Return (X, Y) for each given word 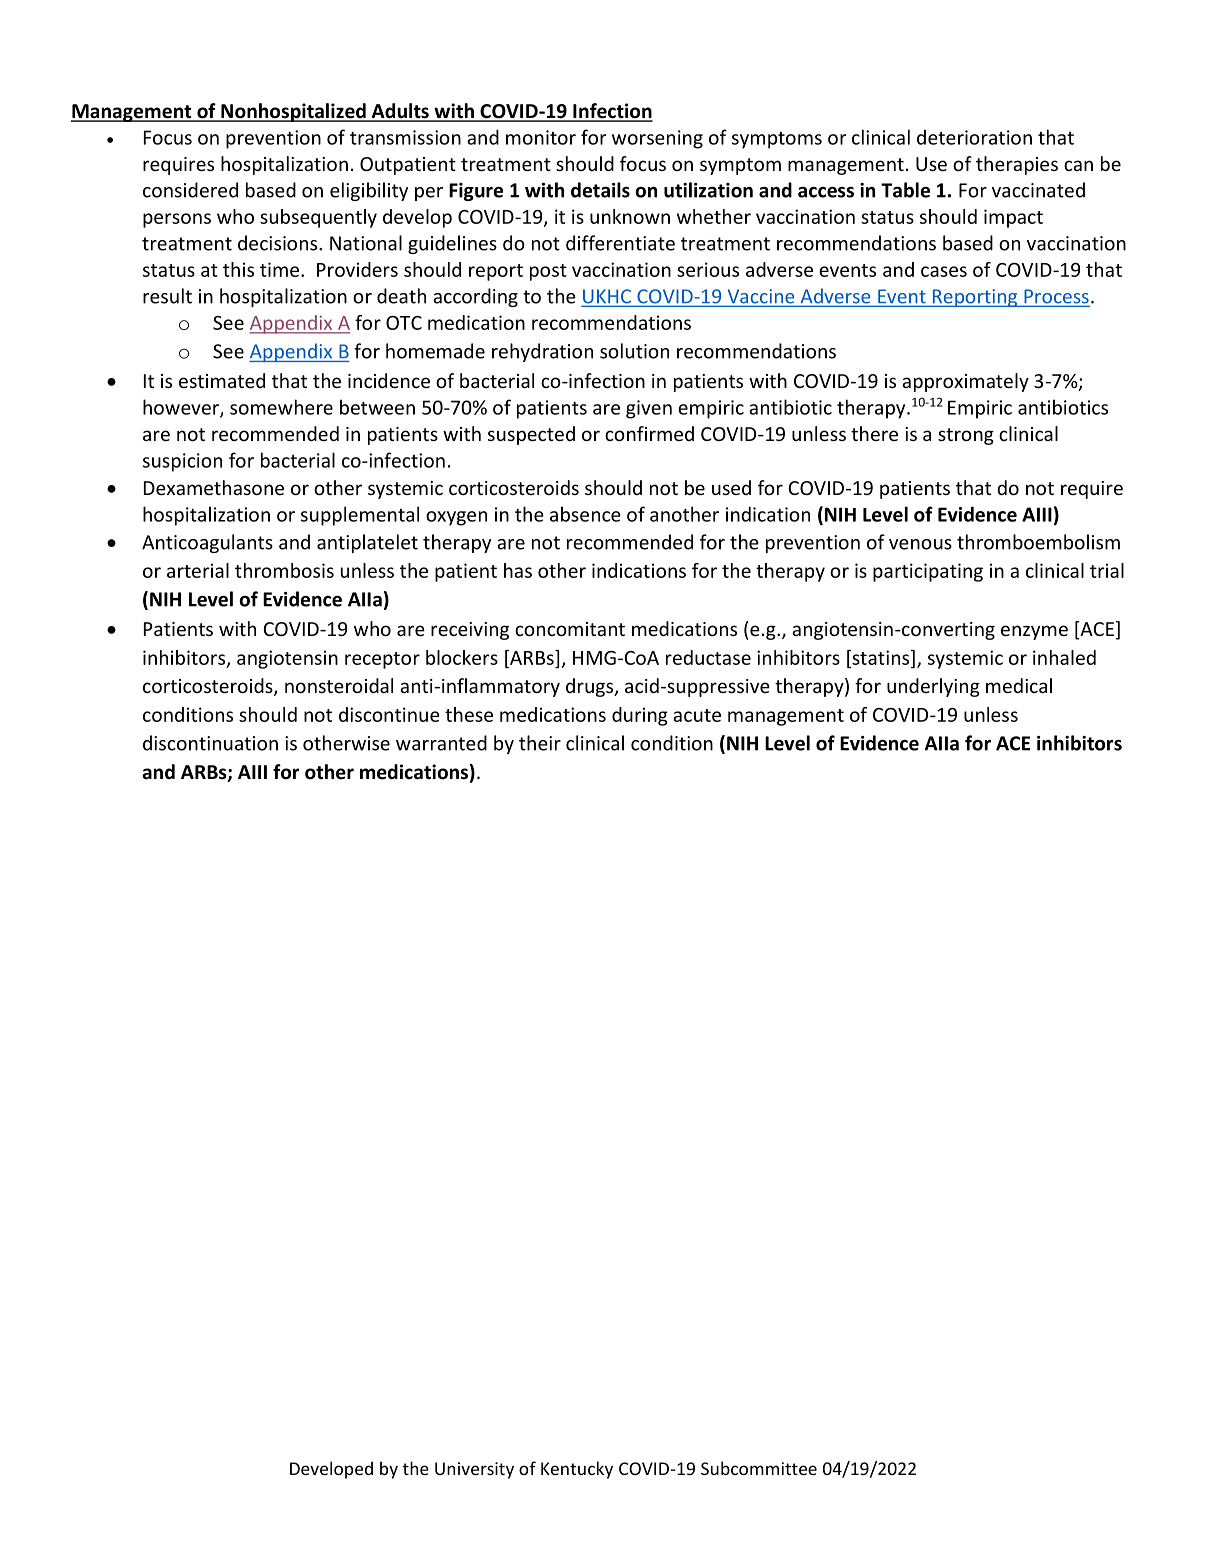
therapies (1017, 165)
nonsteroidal (339, 685)
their (540, 743)
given (649, 409)
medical (1019, 685)
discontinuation (210, 743)
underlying (933, 687)
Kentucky (577, 1470)
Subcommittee (759, 1468)
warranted (441, 743)
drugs (591, 687)
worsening (657, 139)
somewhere (281, 407)
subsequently (318, 218)
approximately (965, 382)
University (474, 1470)
